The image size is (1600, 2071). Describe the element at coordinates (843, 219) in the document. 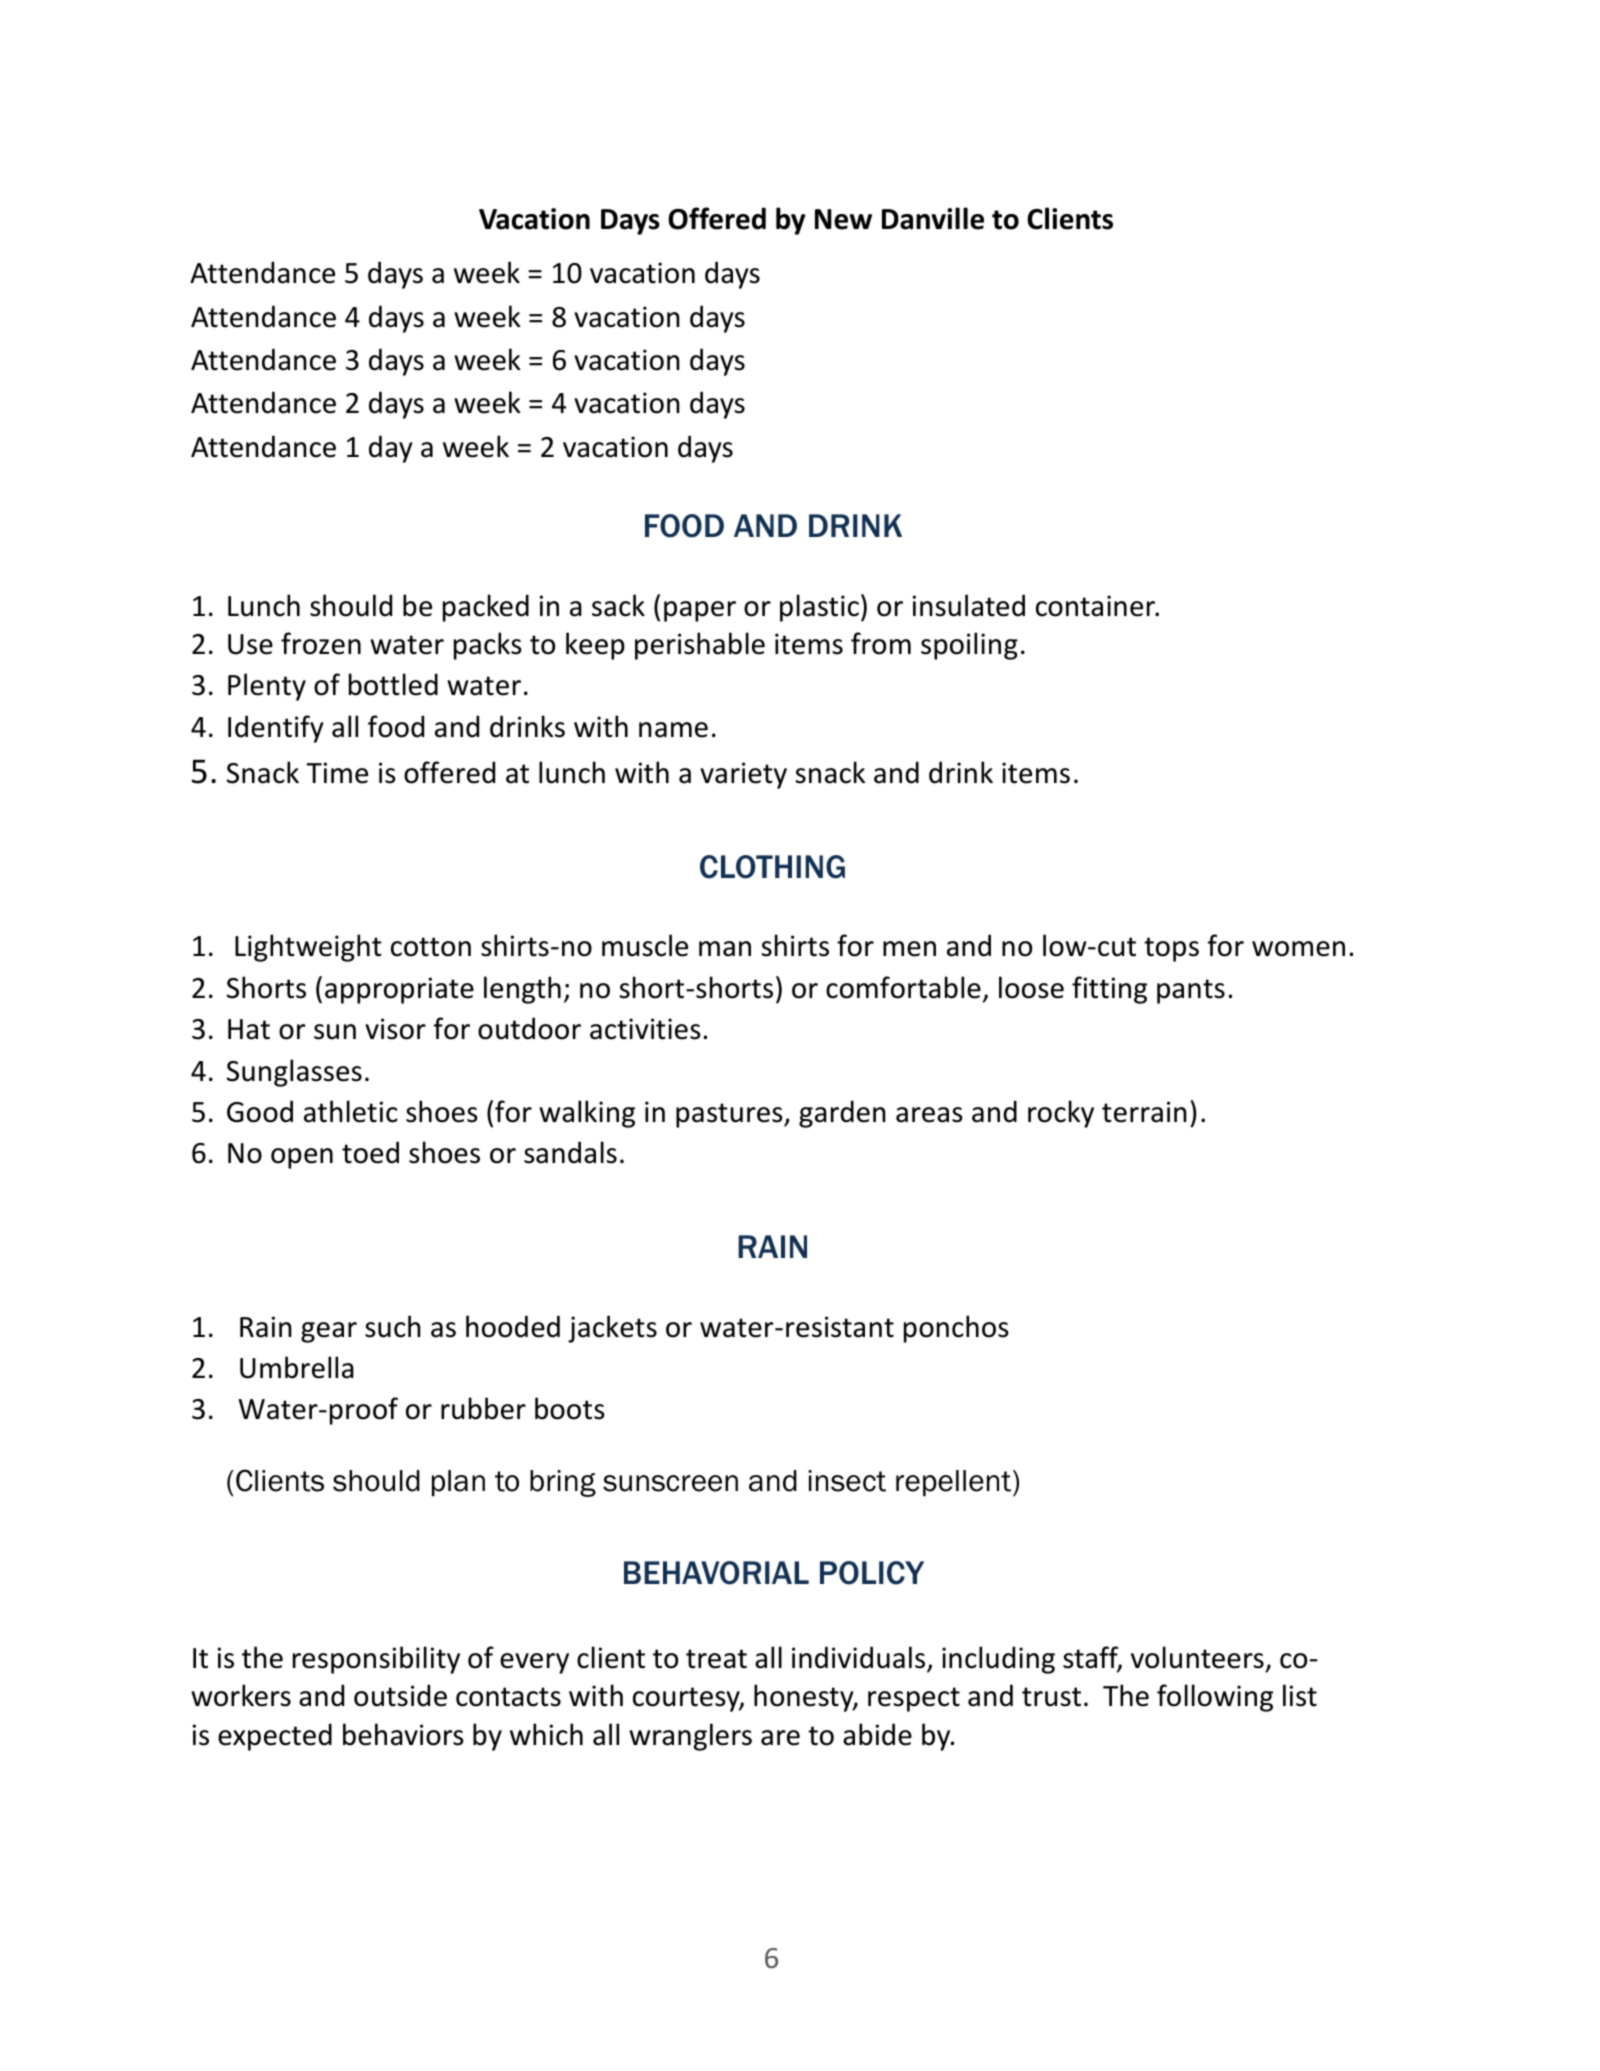

I see `New` at that location.
